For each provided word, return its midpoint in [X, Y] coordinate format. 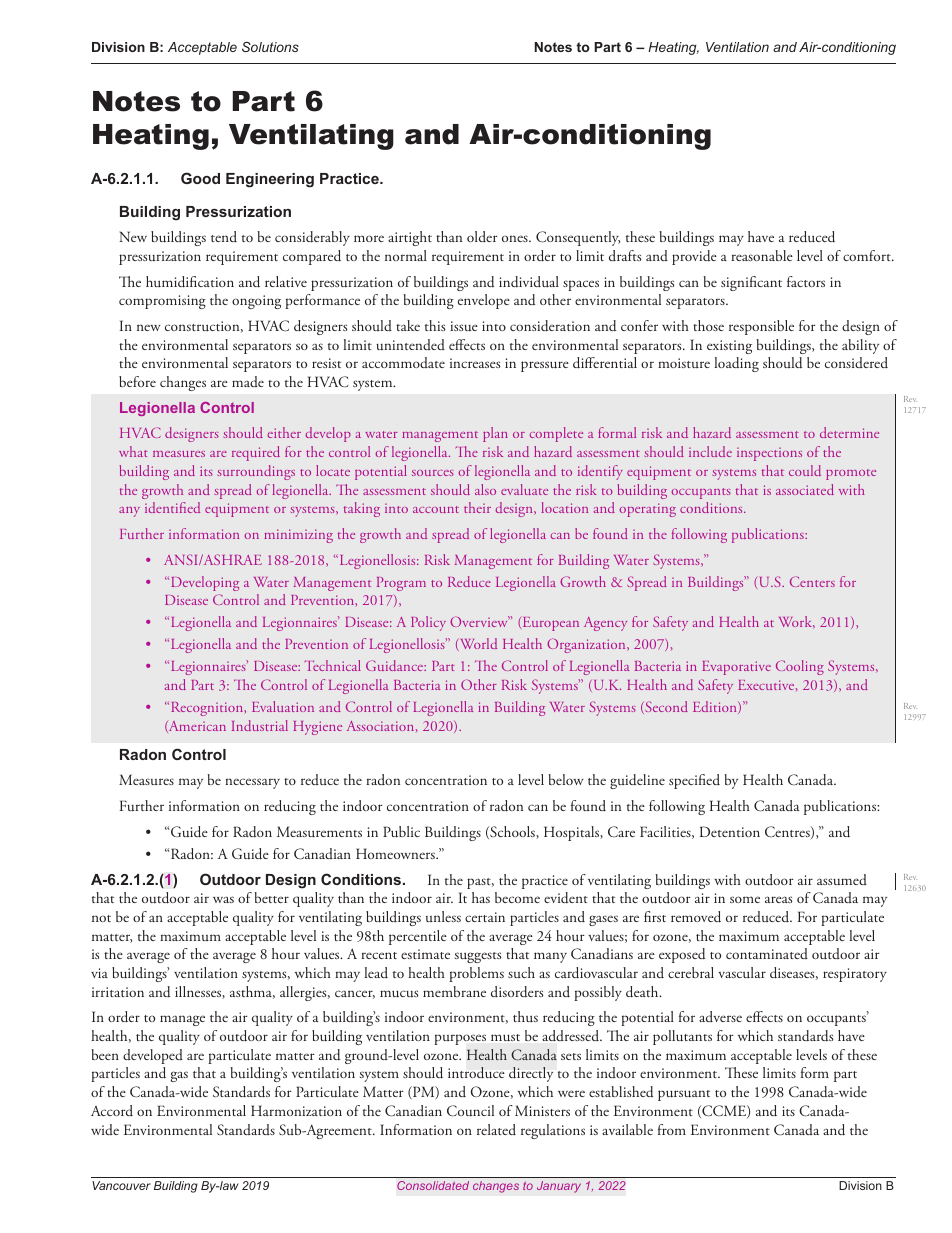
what [133, 451]
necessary [252, 783]
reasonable [762, 255]
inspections [769, 454]
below [565, 779]
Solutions [270, 47]
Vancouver [121, 1185]
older [482, 236]
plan [495, 434]
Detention [730, 831]
